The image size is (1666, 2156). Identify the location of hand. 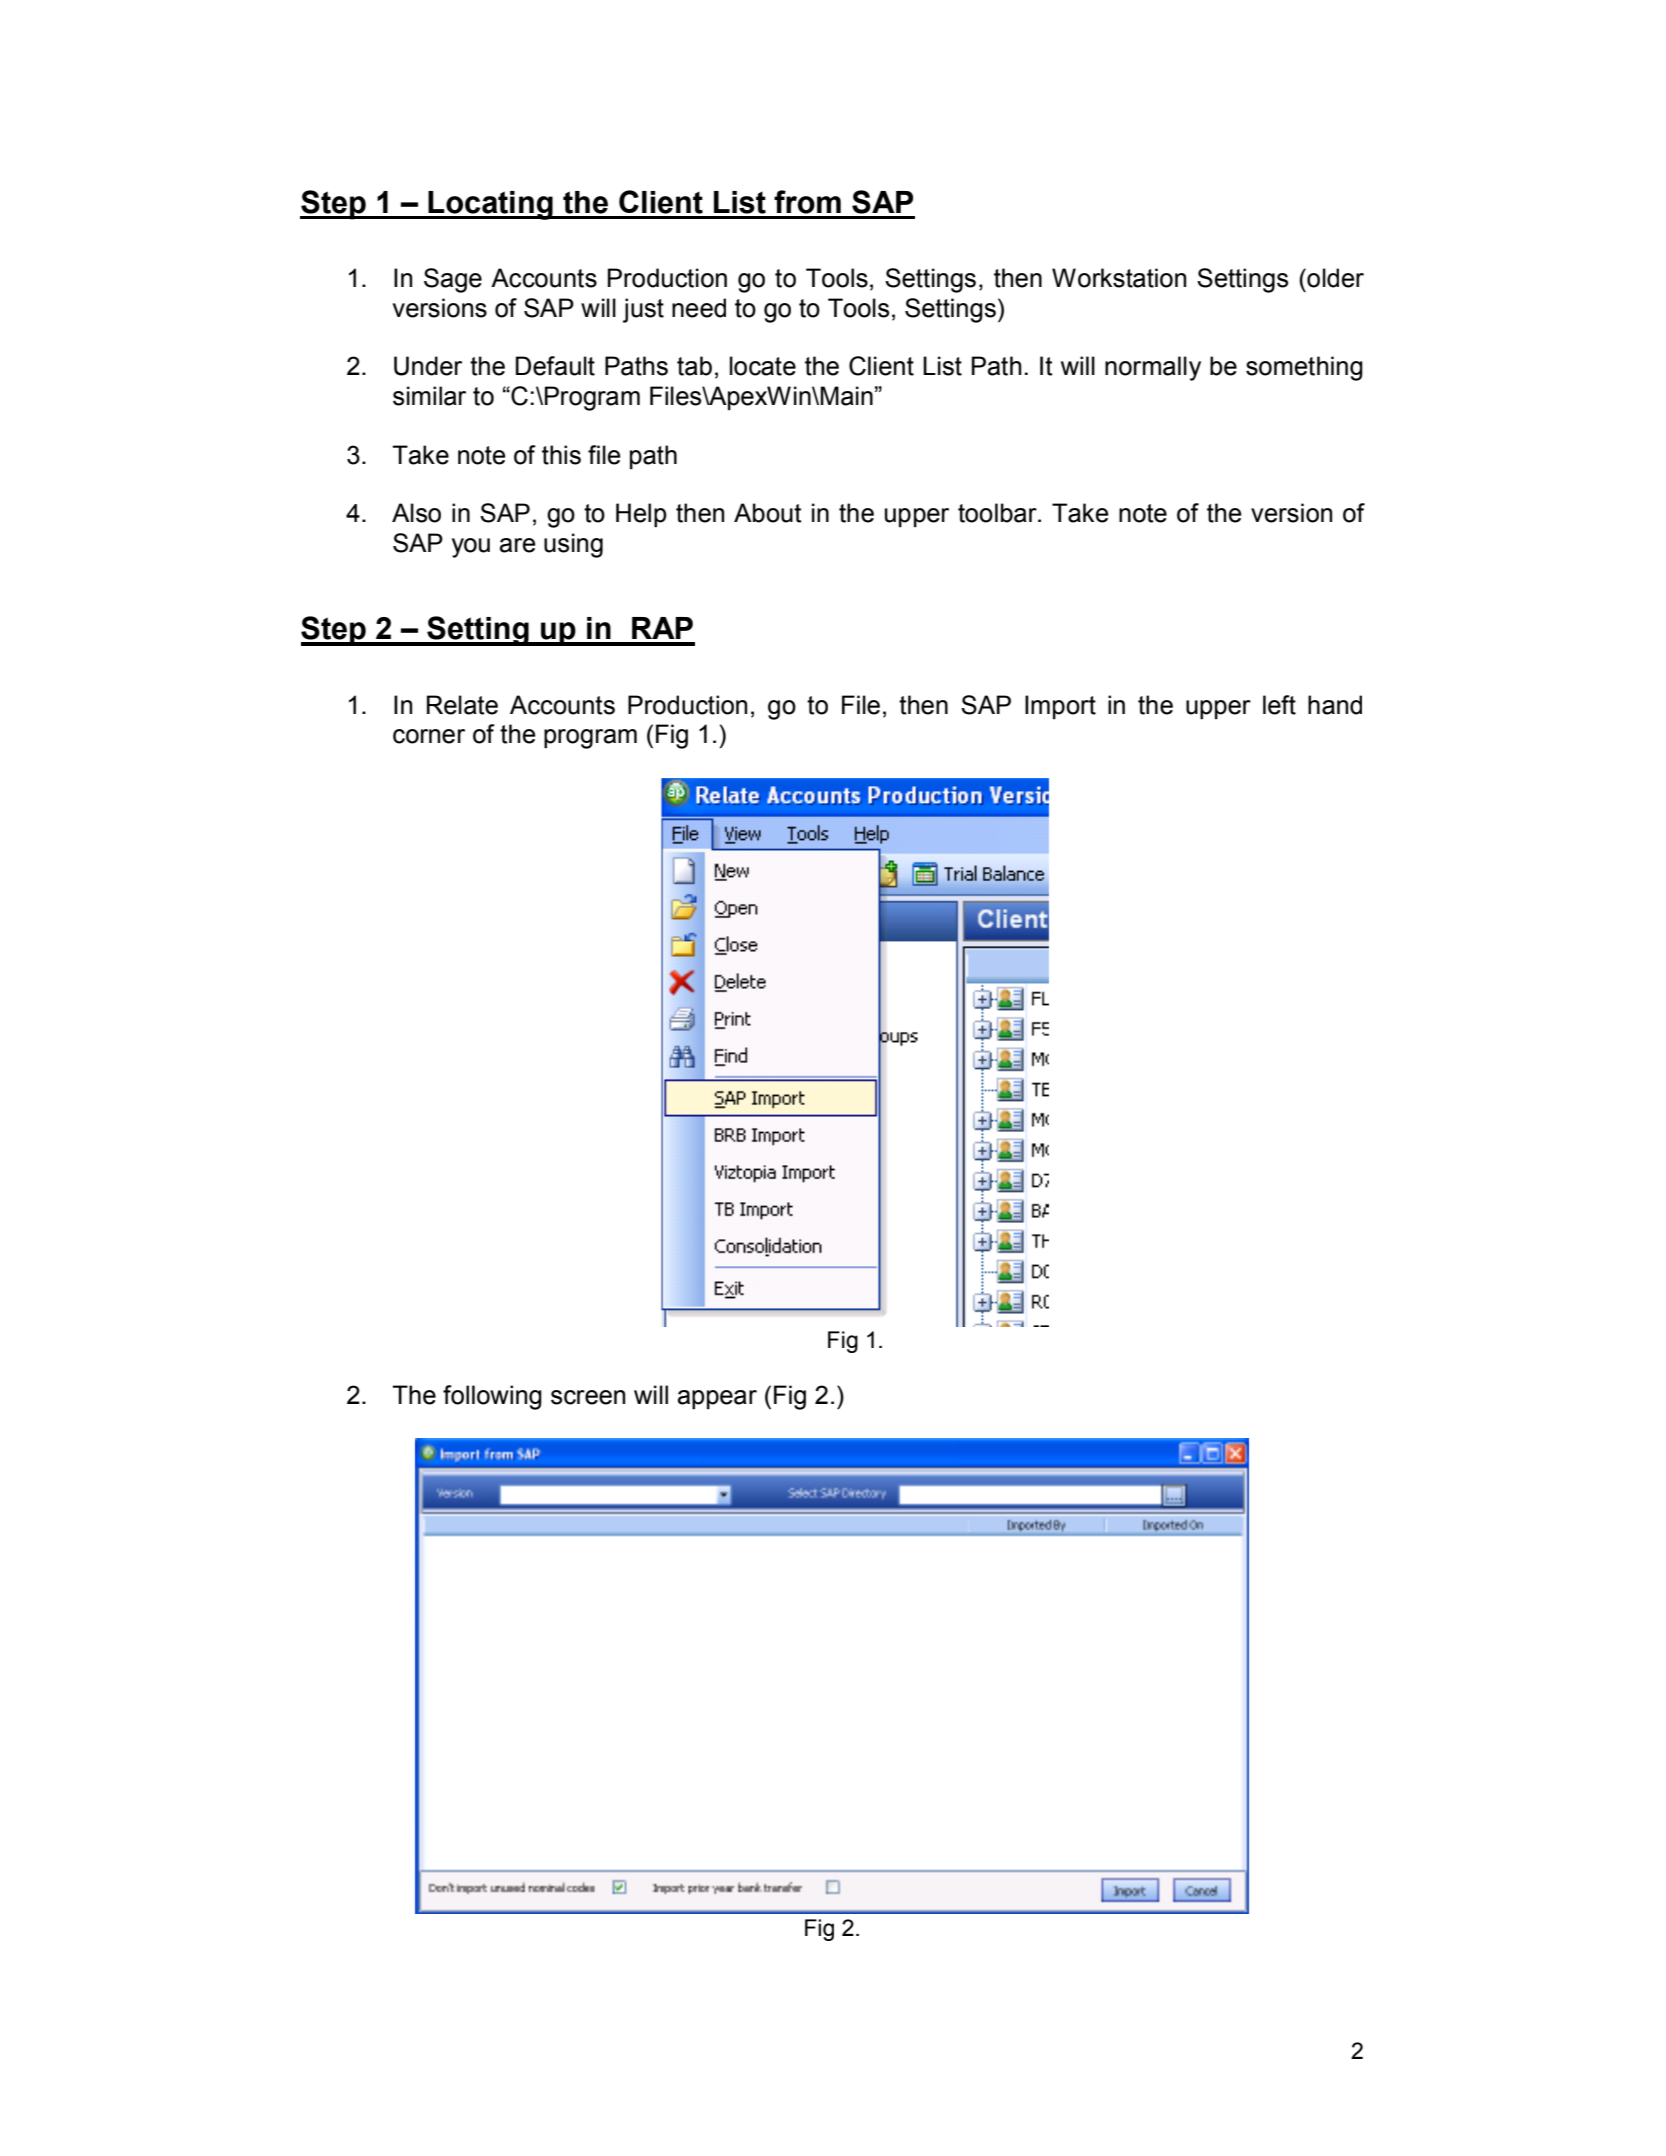
(1335, 705).
